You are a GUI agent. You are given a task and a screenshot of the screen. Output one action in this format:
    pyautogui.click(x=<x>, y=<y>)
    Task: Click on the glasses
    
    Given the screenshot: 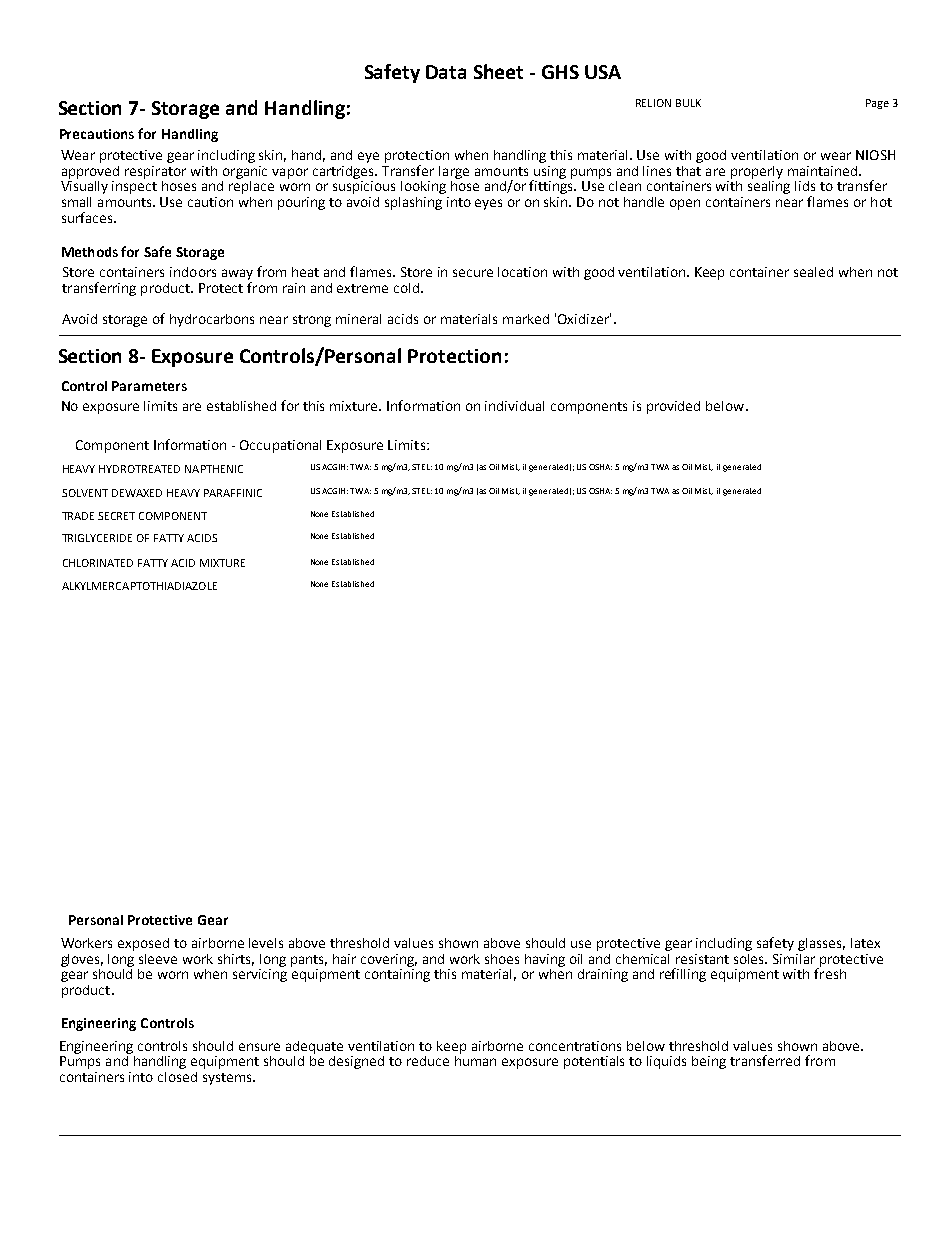 What is the action you would take?
    pyautogui.click(x=821, y=944)
